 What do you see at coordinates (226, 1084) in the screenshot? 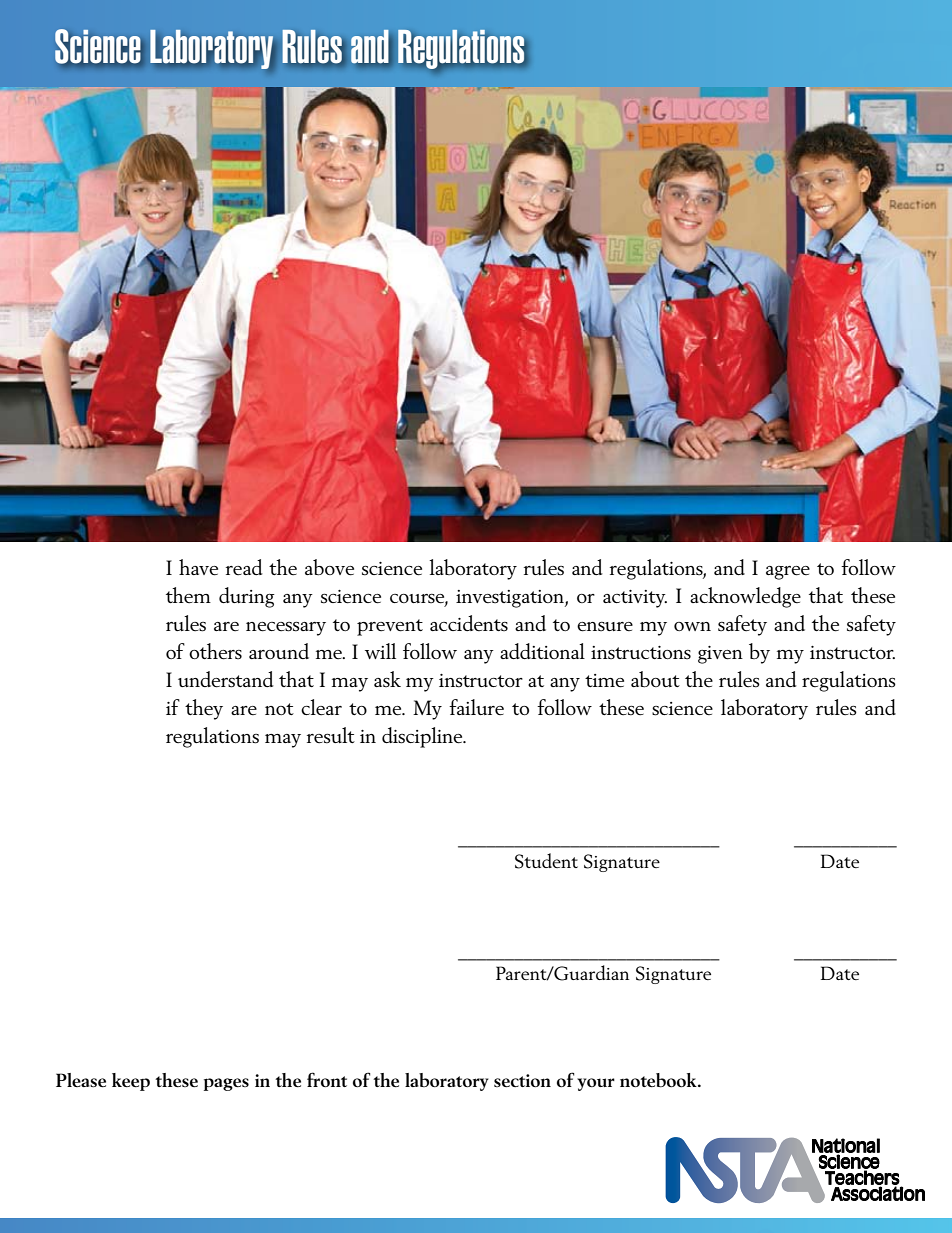
I see `pages` at bounding box center [226, 1084].
